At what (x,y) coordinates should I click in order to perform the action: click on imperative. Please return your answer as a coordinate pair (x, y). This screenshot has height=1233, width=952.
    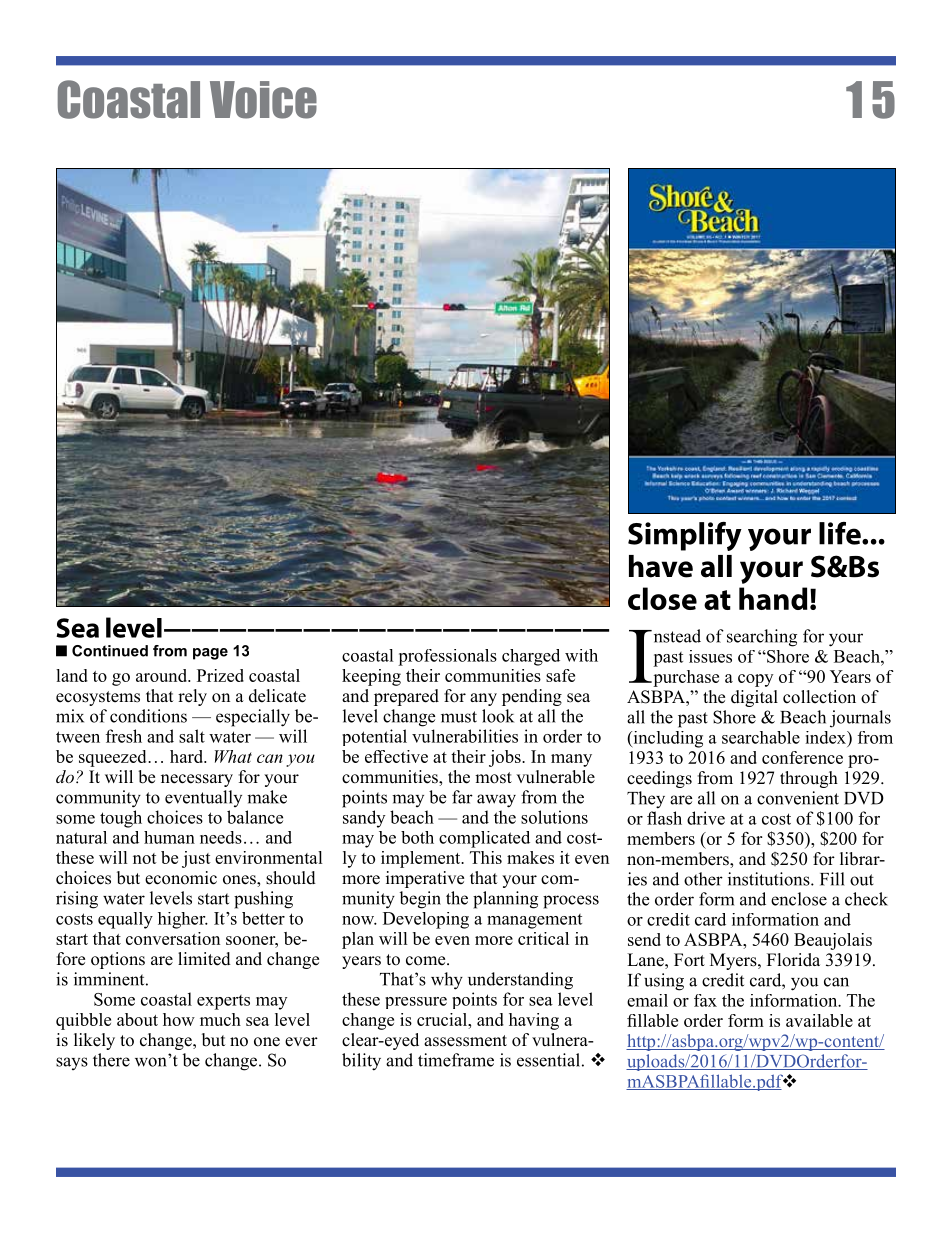
    Looking at the image, I should click on (425, 879).
